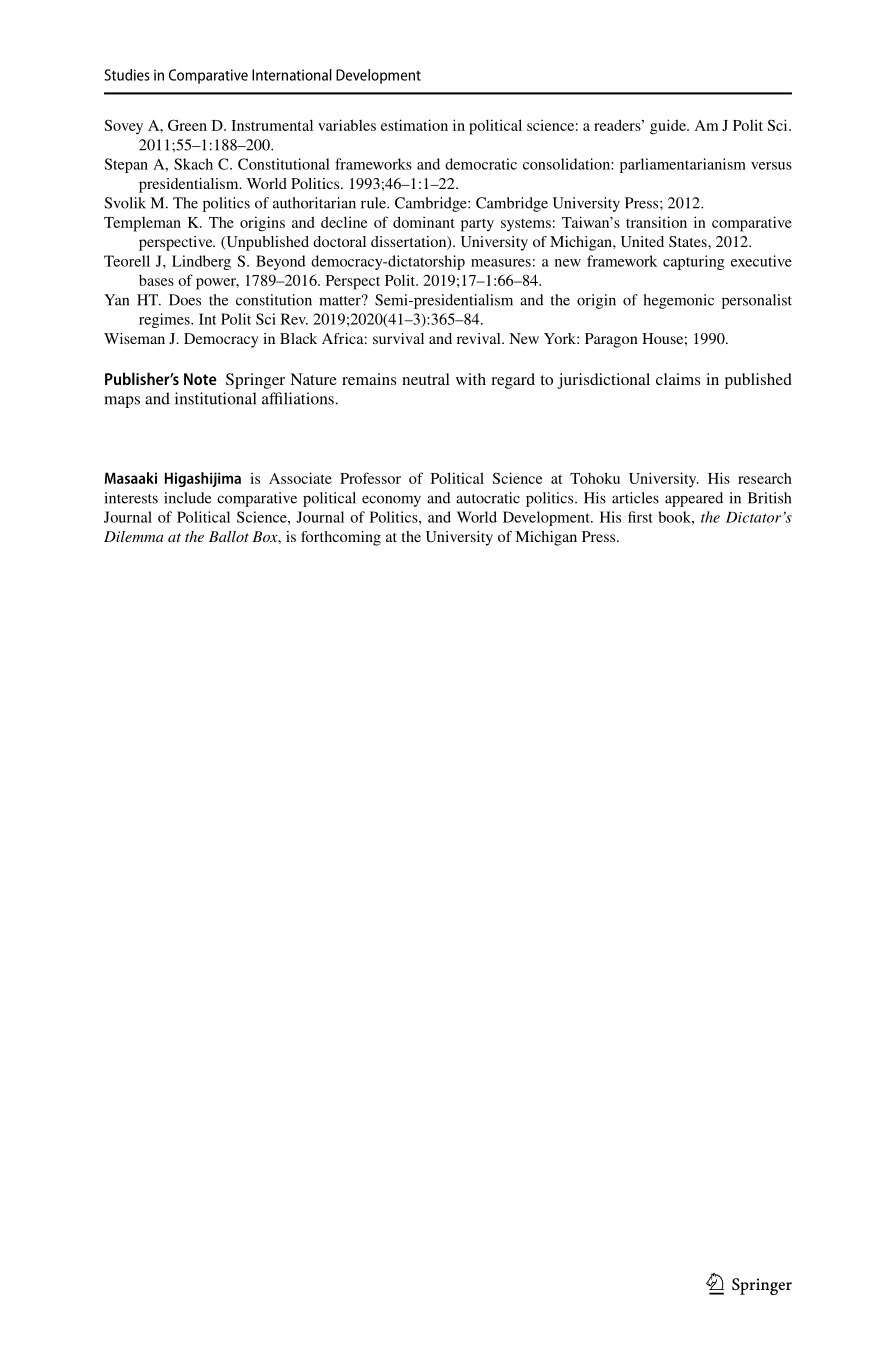 The width and height of the screenshot is (896, 1359). Describe the element at coordinates (426, 379) in the screenshot. I see `neutral` at that location.
